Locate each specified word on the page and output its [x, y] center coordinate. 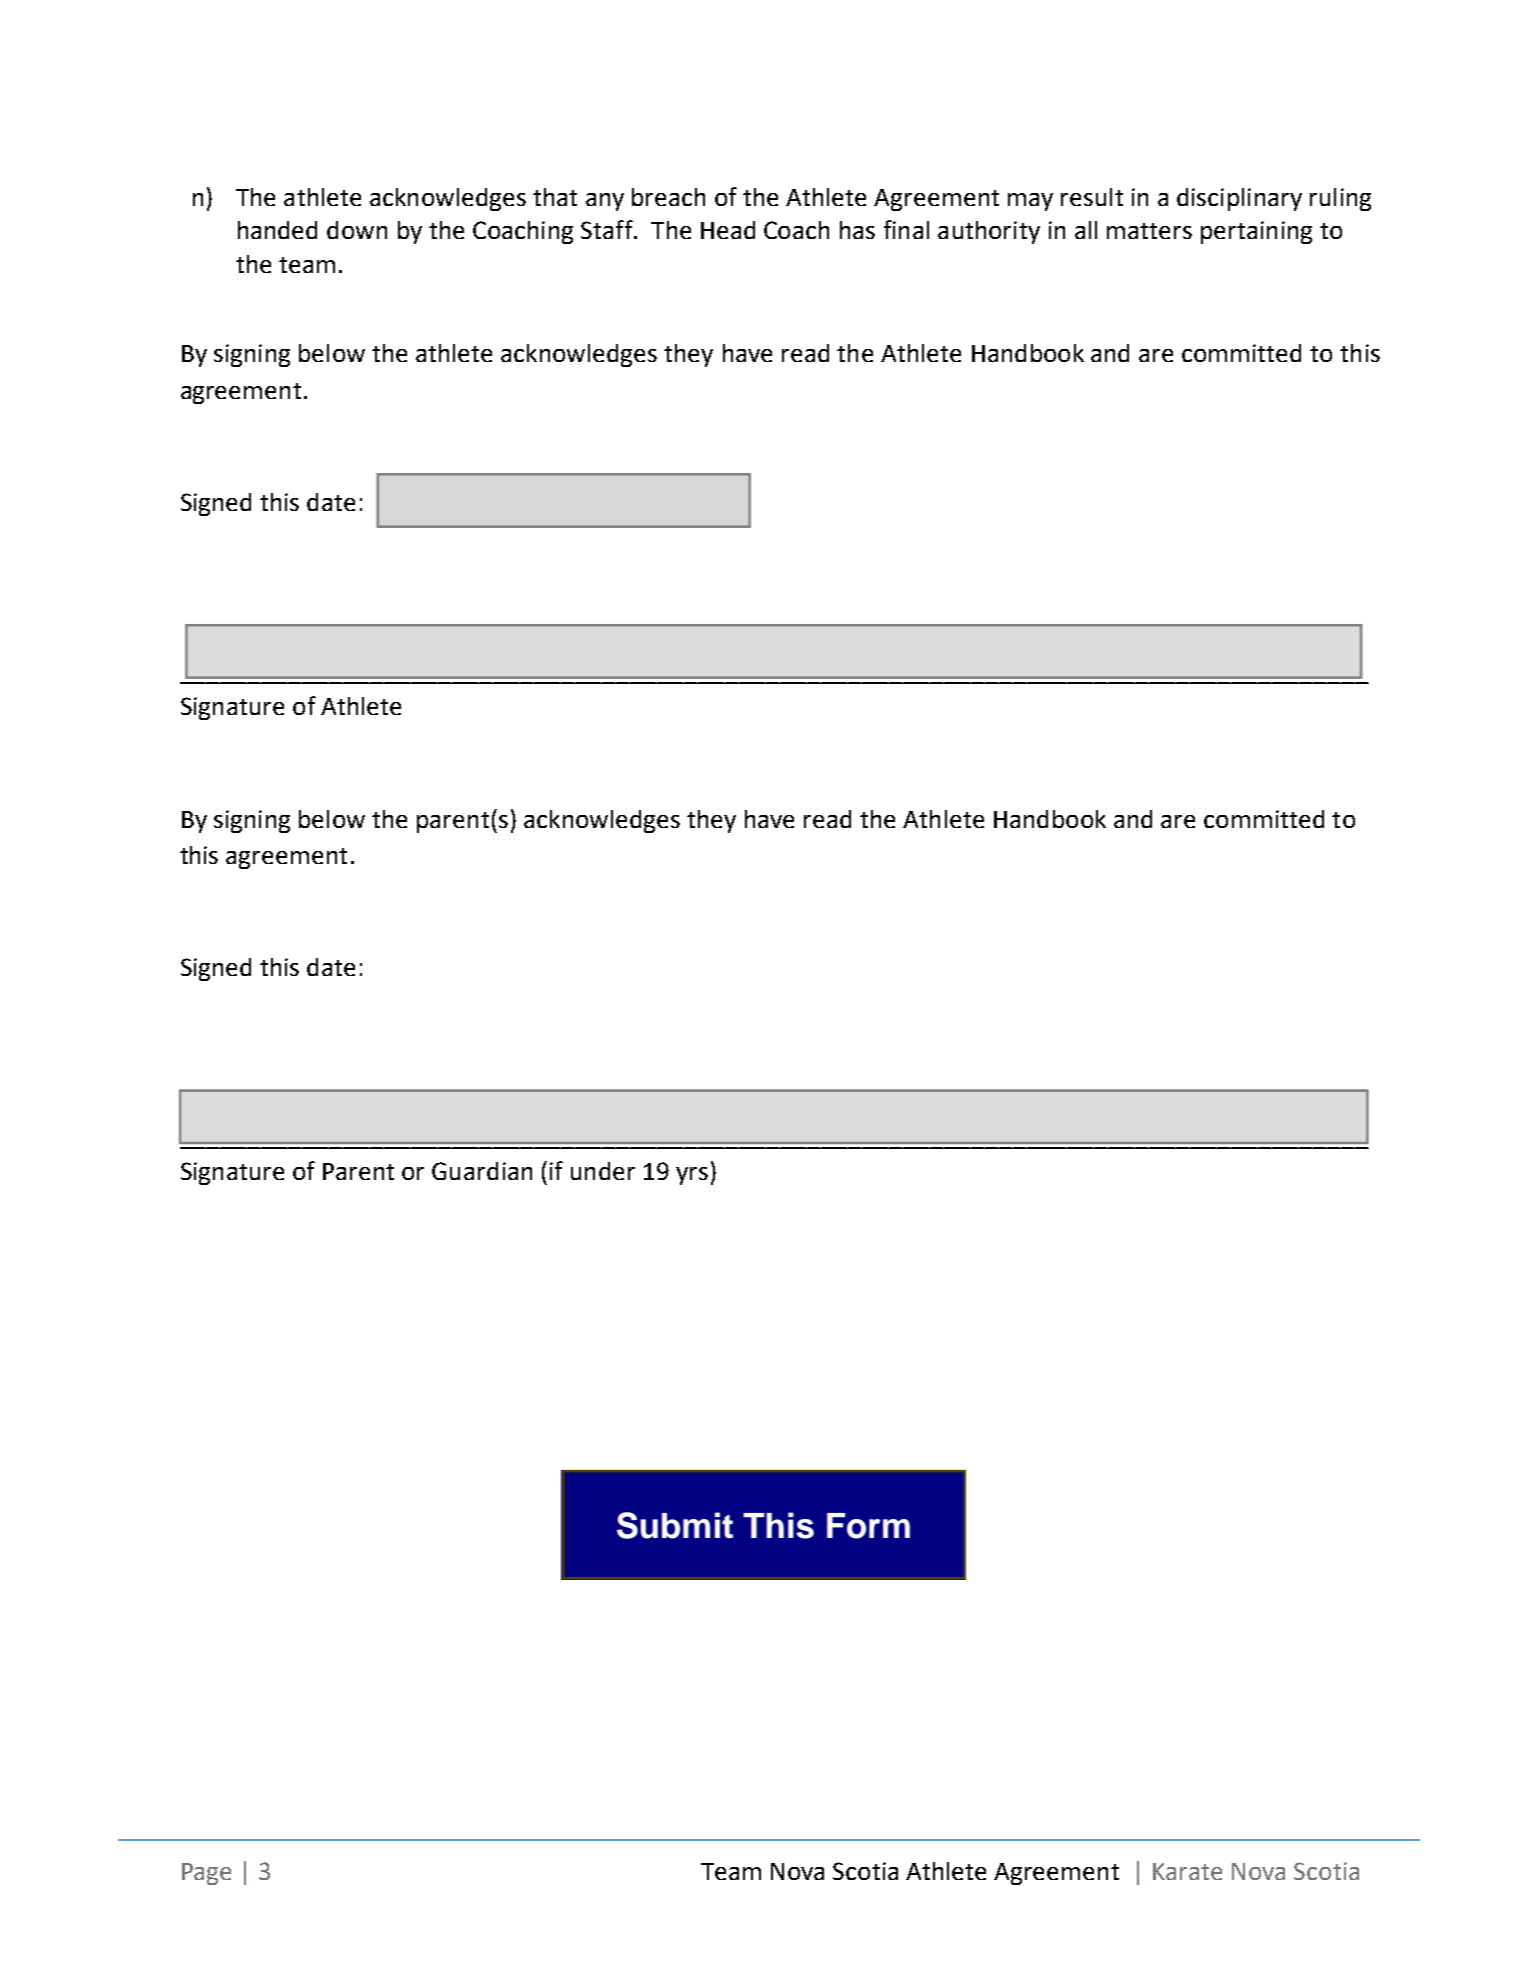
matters [1149, 231]
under [603, 1171]
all [1086, 230]
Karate [1187, 1871]
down [357, 230]
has [857, 230]
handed [277, 230]
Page [206, 1874]
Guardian [482, 1171]
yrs [692, 1176]
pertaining [1256, 232]
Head [728, 230]
